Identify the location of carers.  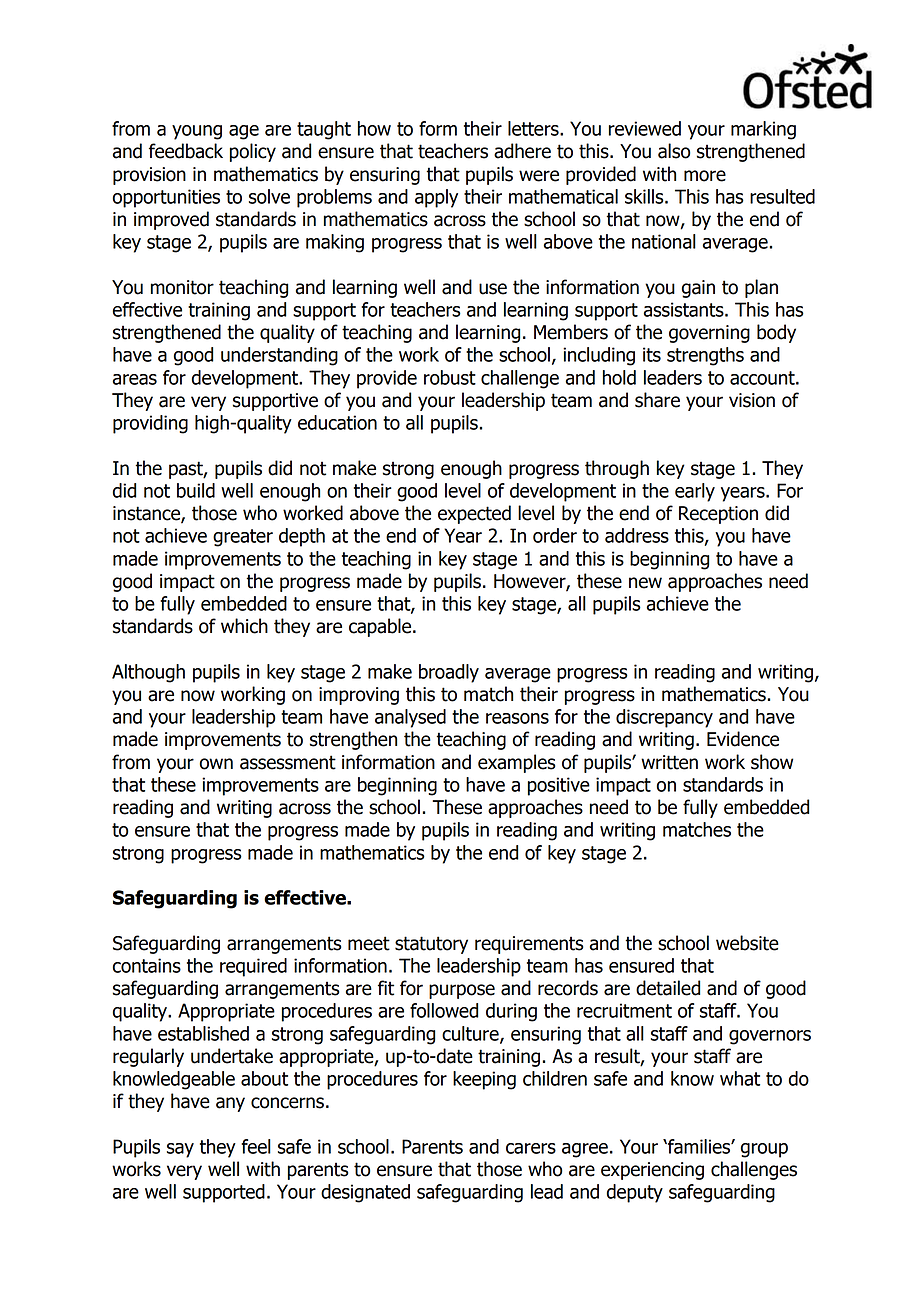
(531, 1148).
